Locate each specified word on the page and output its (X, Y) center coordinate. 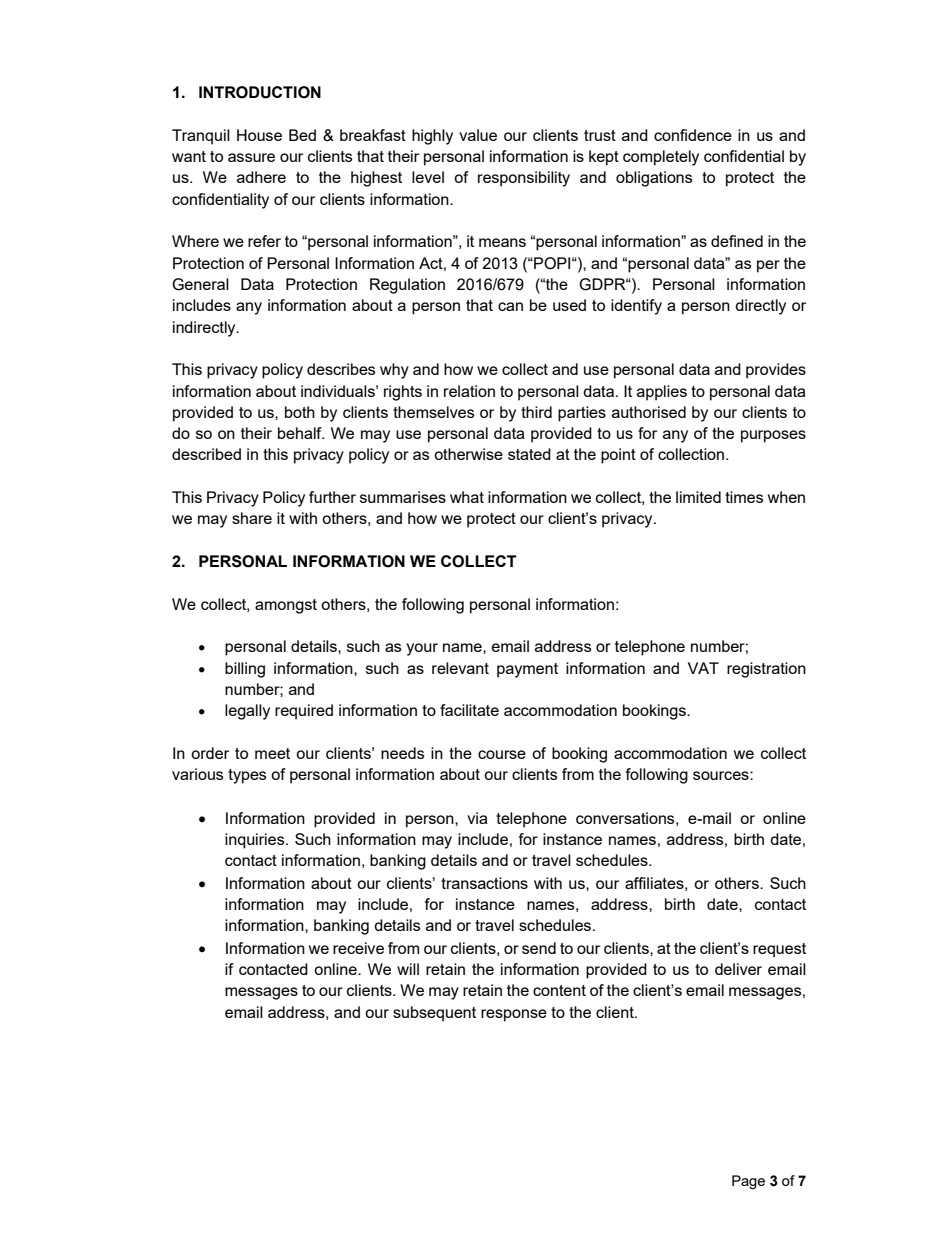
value (478, 135)
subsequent (434, 1014)
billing (245, 670)
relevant (460, 668)
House (259, 135)
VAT (703, 668)
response (514, 1015)
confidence (693, 135)
